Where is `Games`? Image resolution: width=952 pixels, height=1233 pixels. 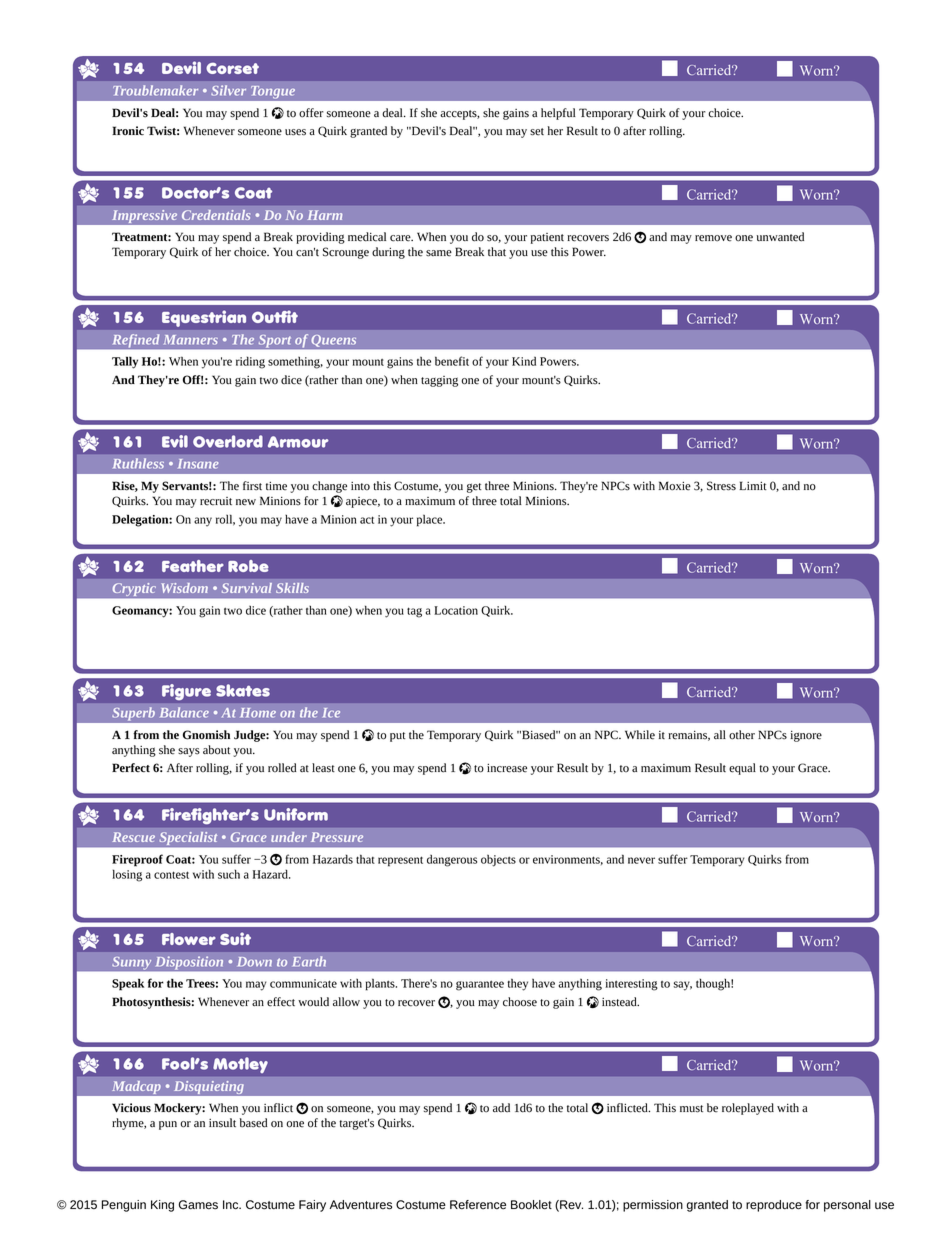
Games is located at coordinates (198, 1205).
